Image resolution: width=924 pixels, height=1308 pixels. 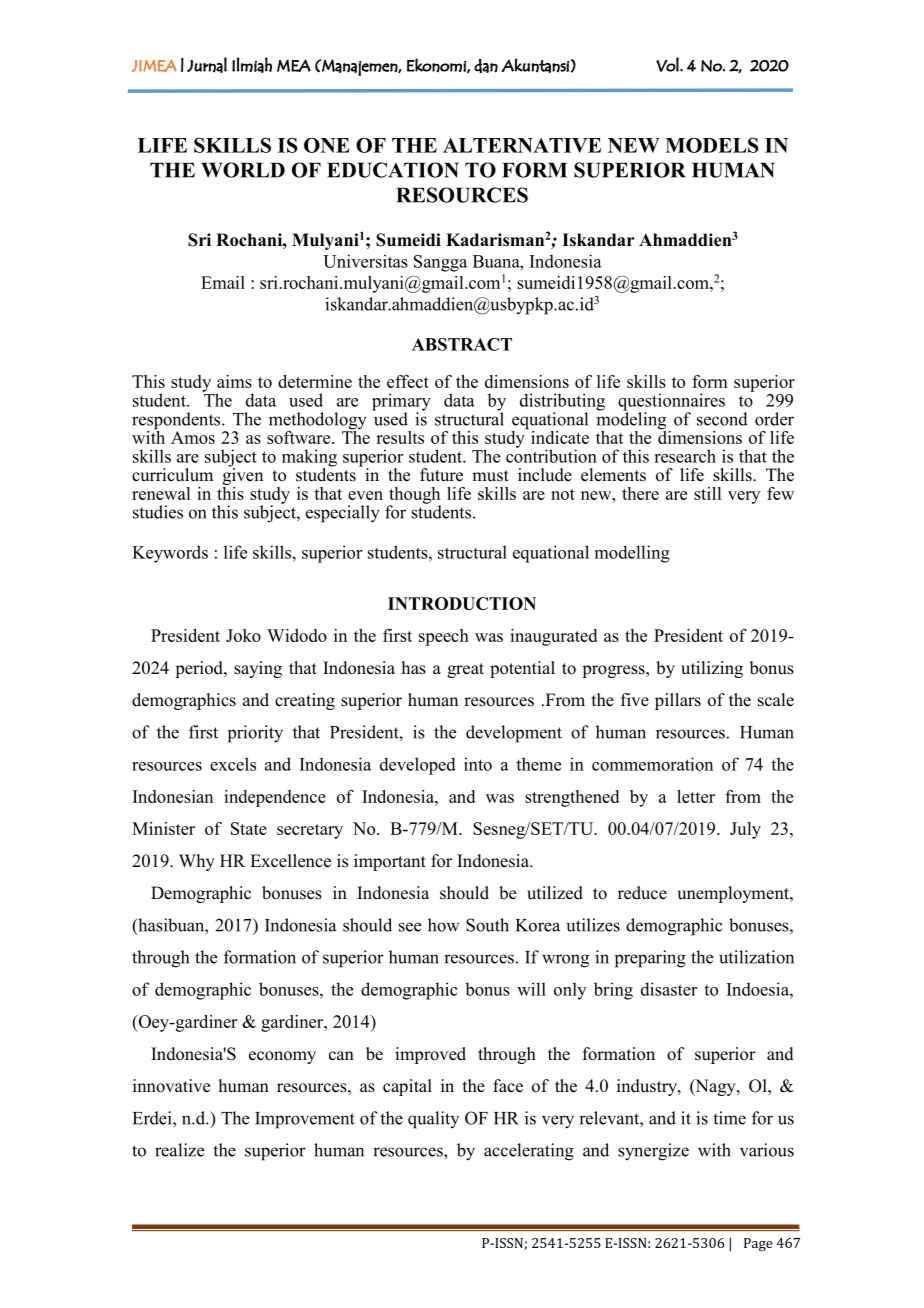 I want to click on Page, so click(x=758, y=1245).
